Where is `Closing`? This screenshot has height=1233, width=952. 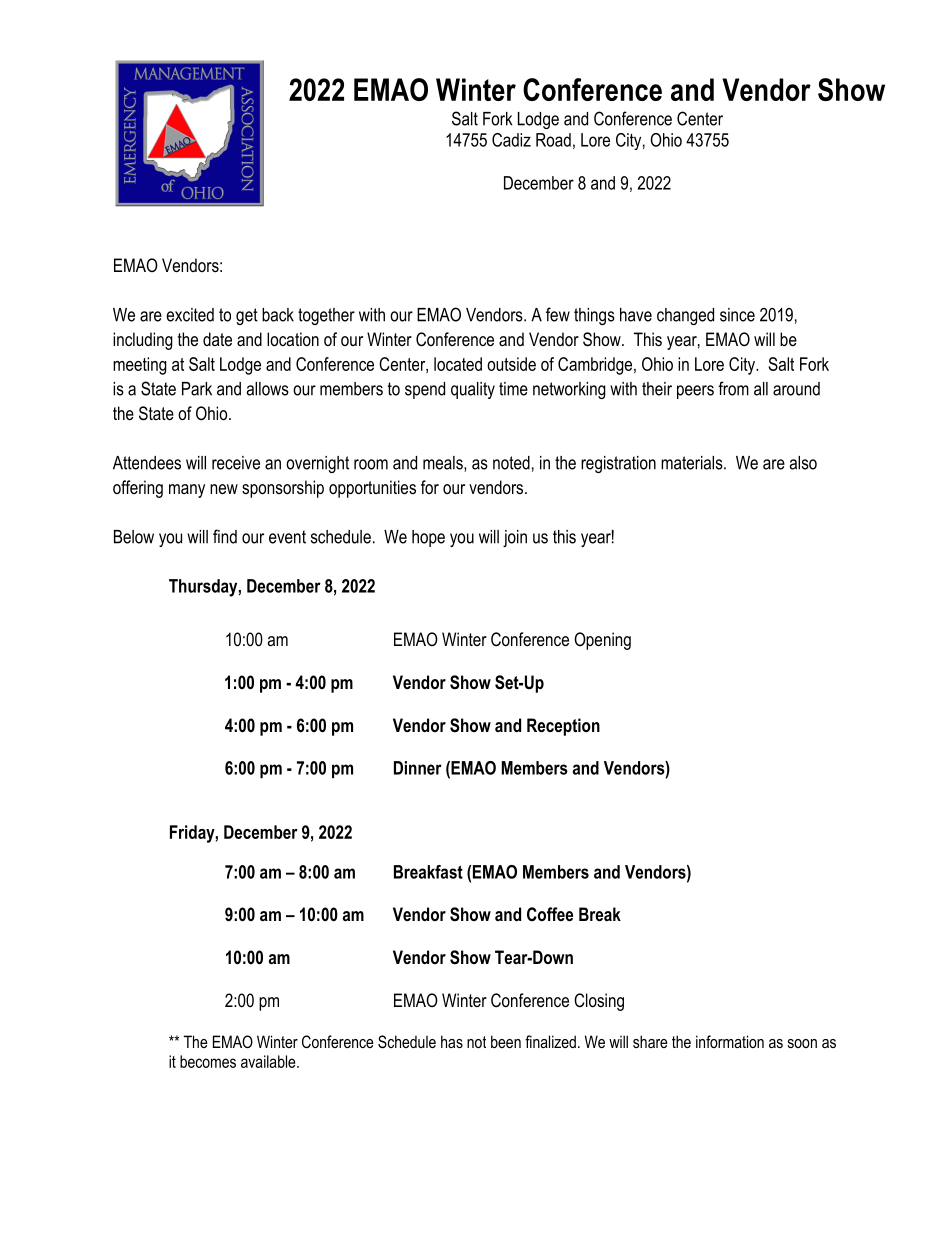
Closing is located at coordinates (599, 1002).
